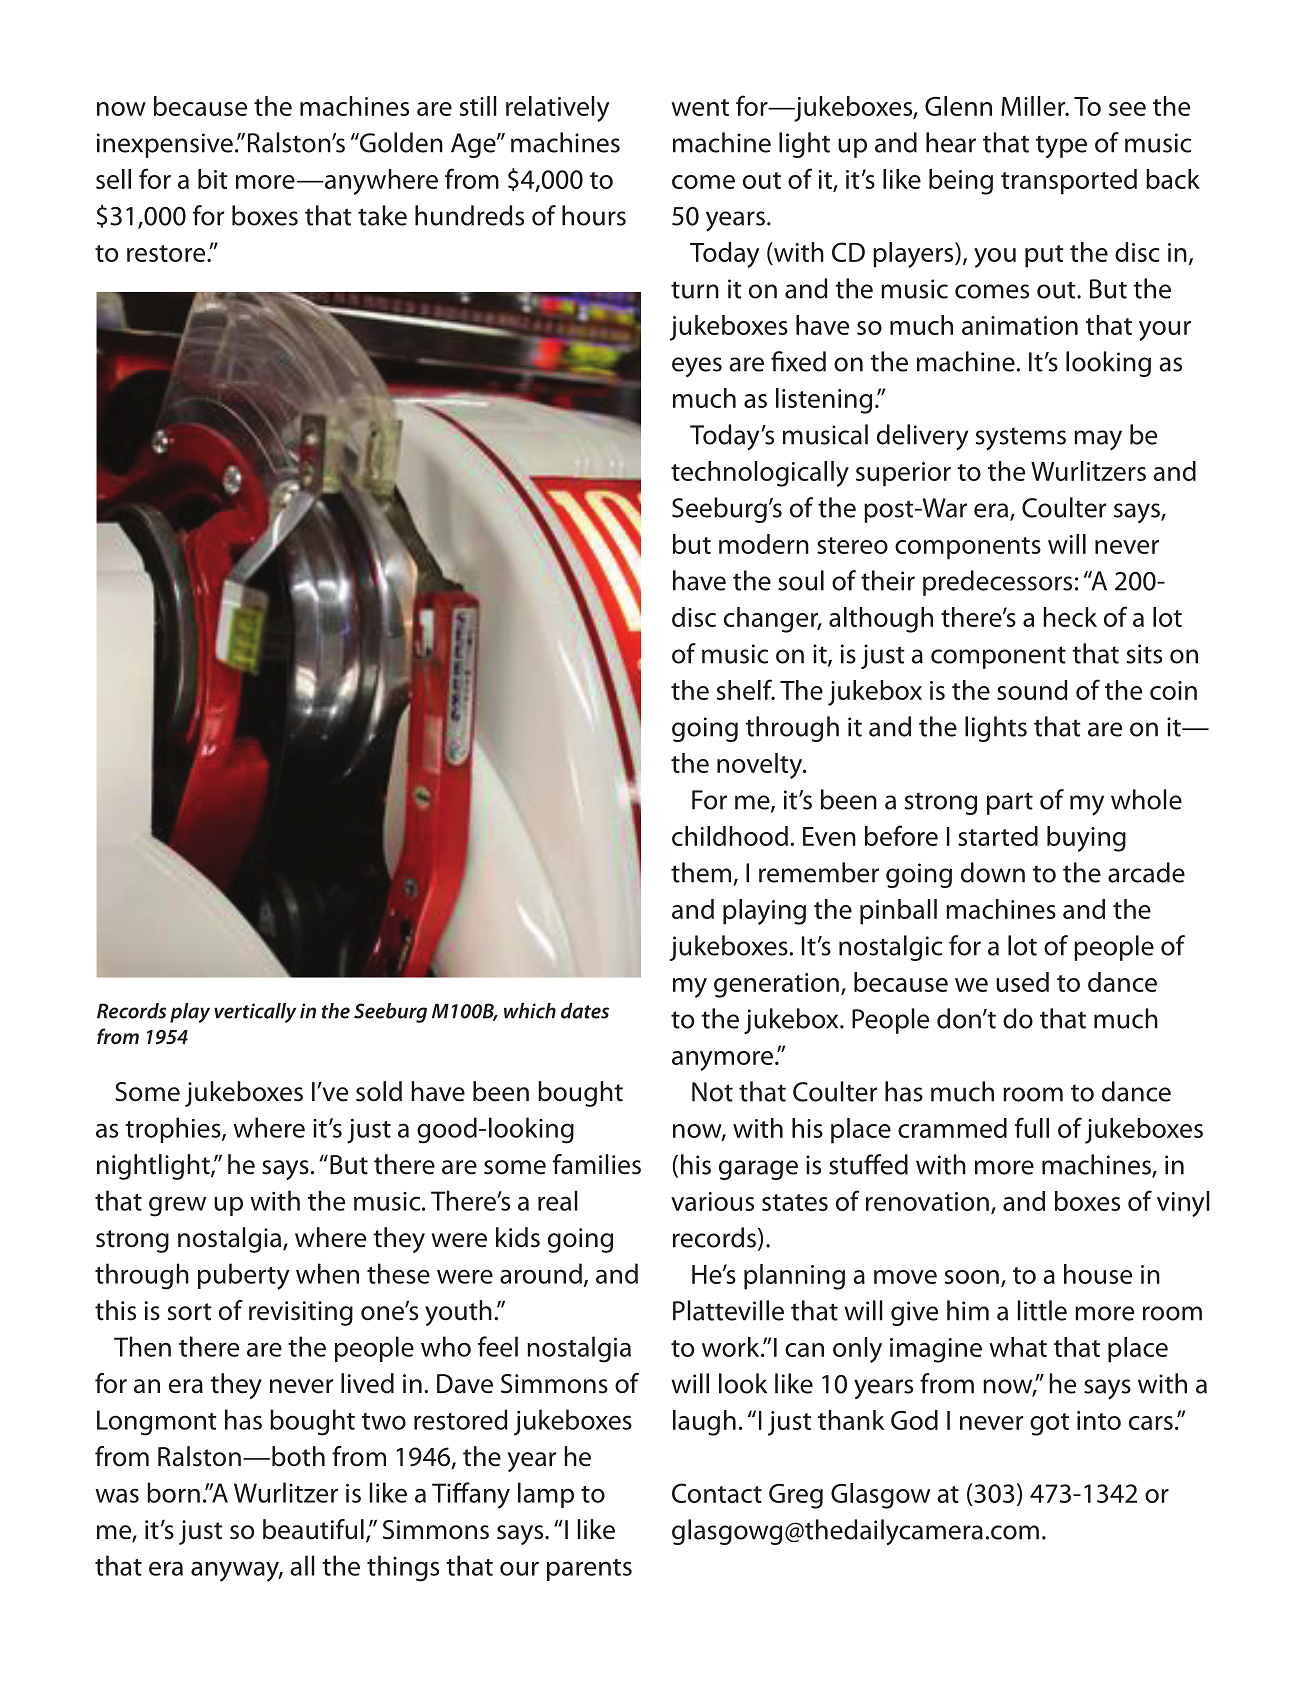  I want to click on type, so click(1061, 147).
